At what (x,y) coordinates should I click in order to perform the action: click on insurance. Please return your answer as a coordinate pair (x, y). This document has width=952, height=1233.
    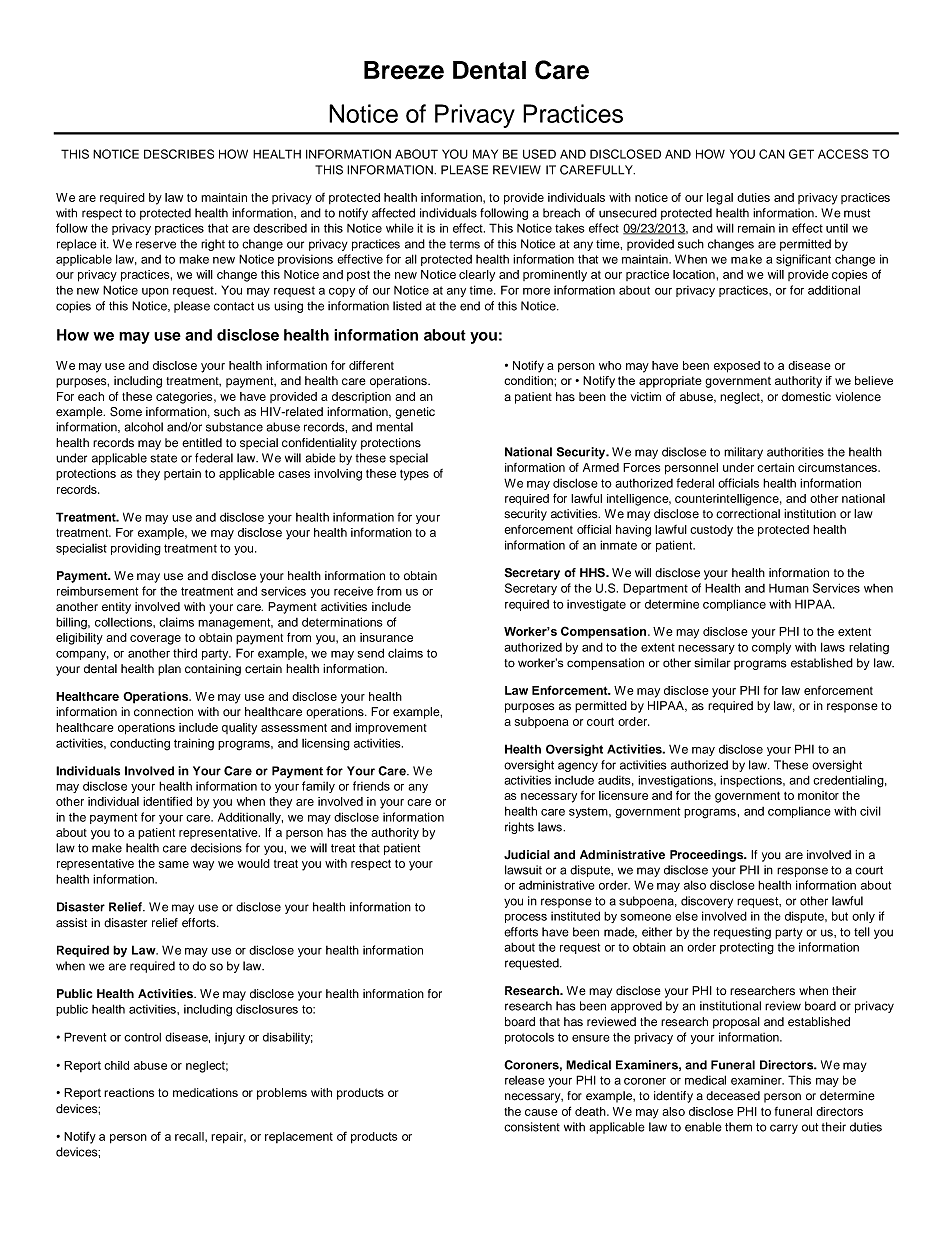
    Looking at the image, I should click on (386, 637).
